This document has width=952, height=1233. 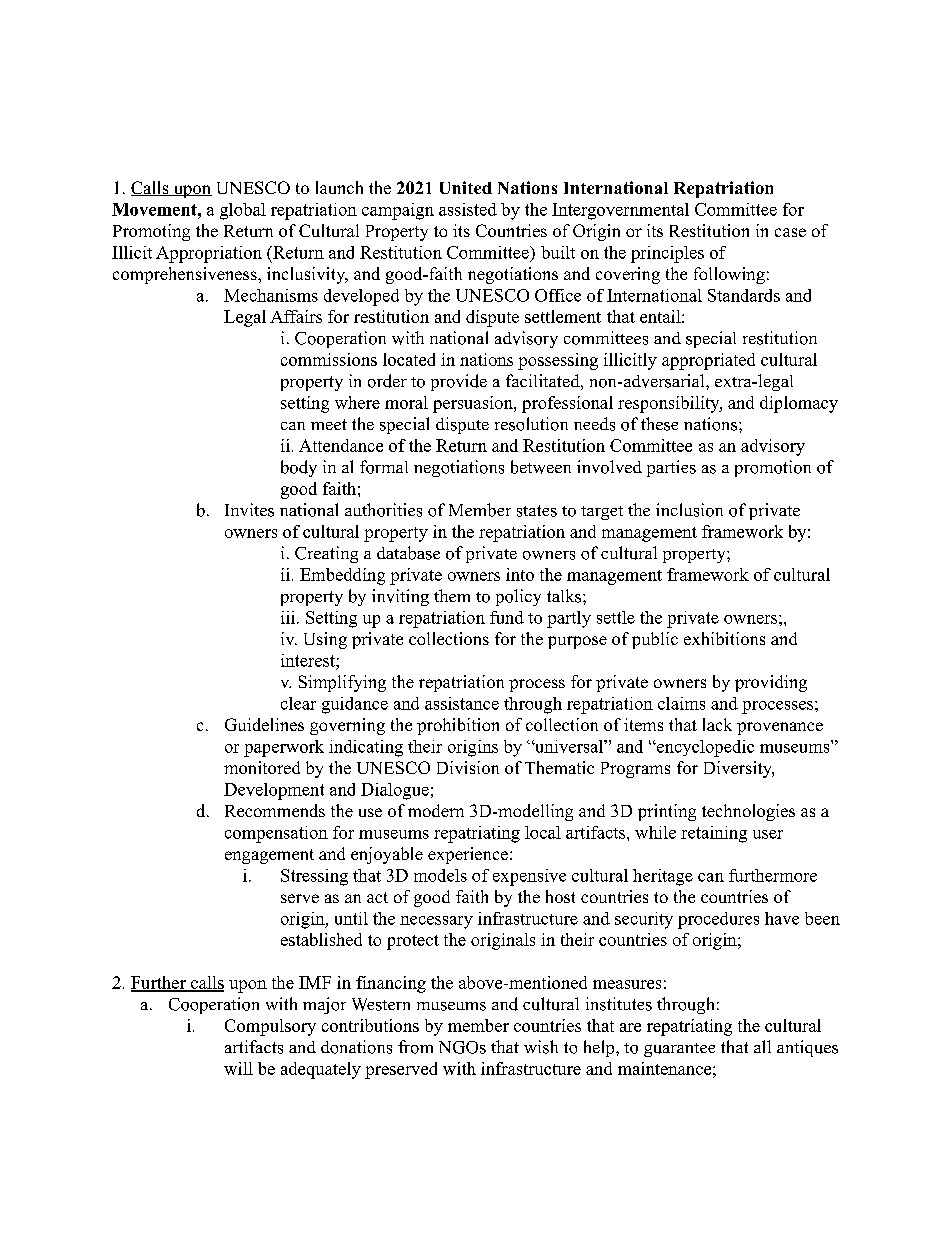 I want to click on assisted, so click(x=468, y=209).
